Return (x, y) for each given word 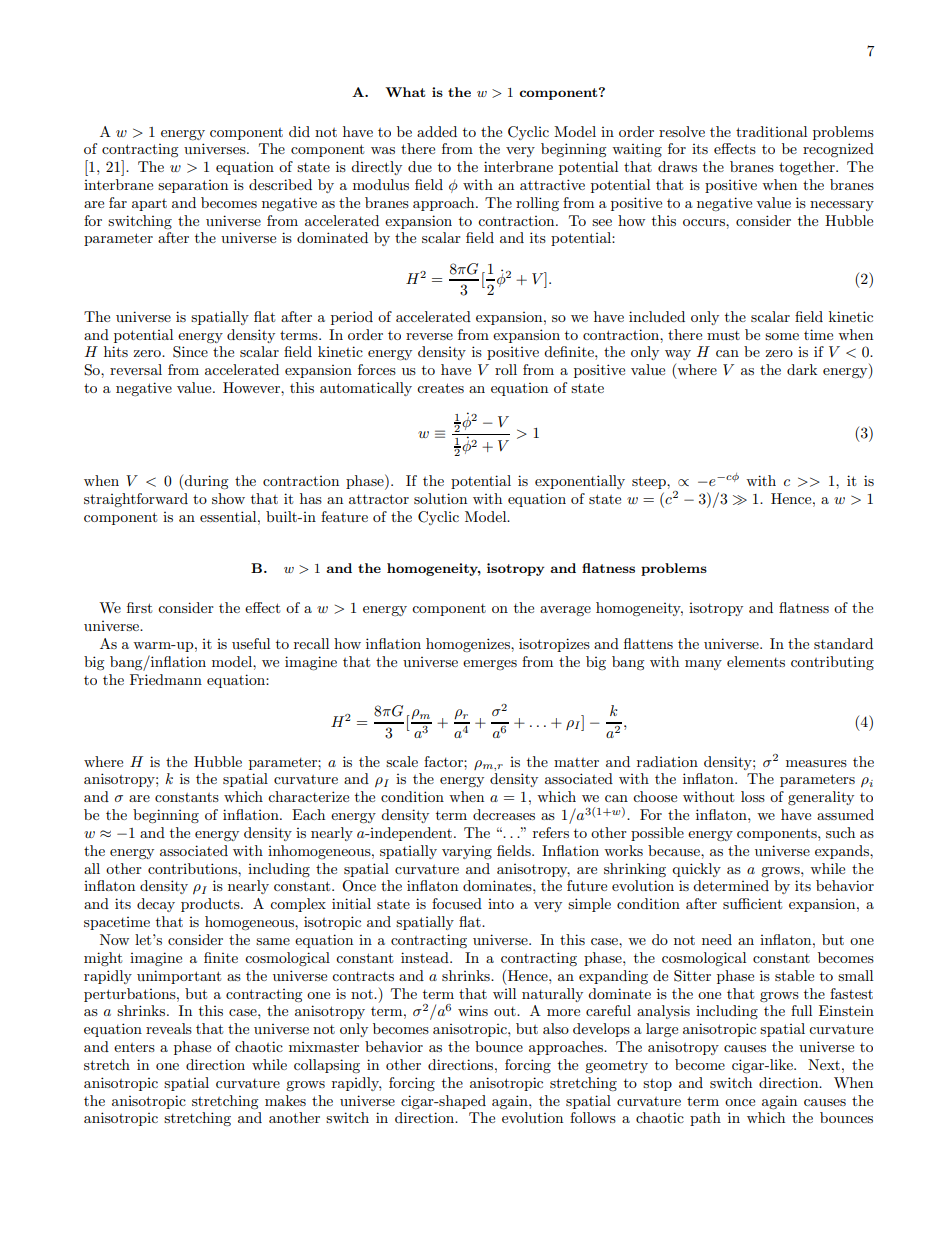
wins (473, 1011)
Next (824, 1064)
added (437, 131)
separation (193, 186)
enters (134, 1047)
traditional (771, 131)
